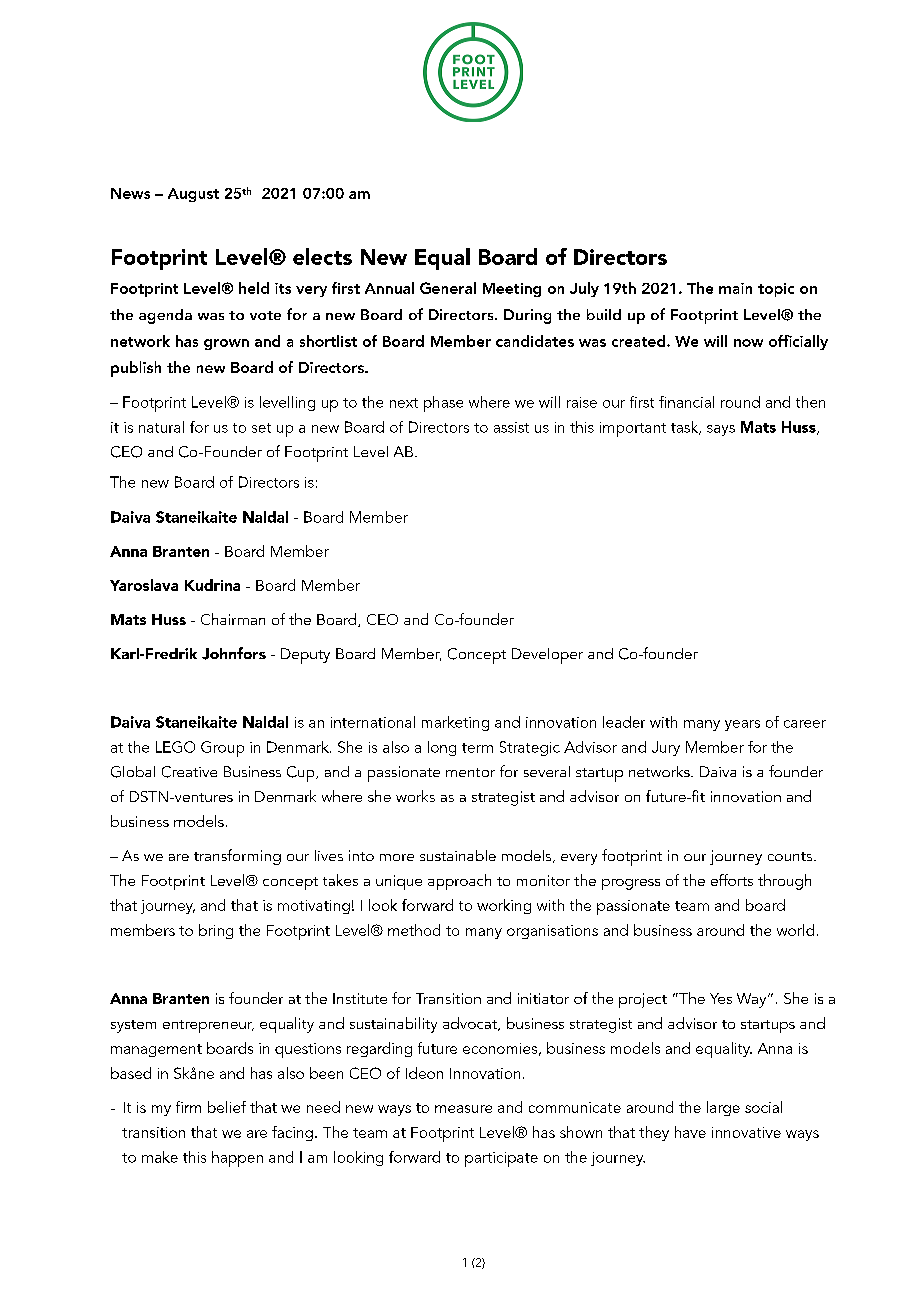 The height and width of the document is (1308, 924). Describe the element at coordinates (732, 880) in the document. I see `efforts` at that location.
